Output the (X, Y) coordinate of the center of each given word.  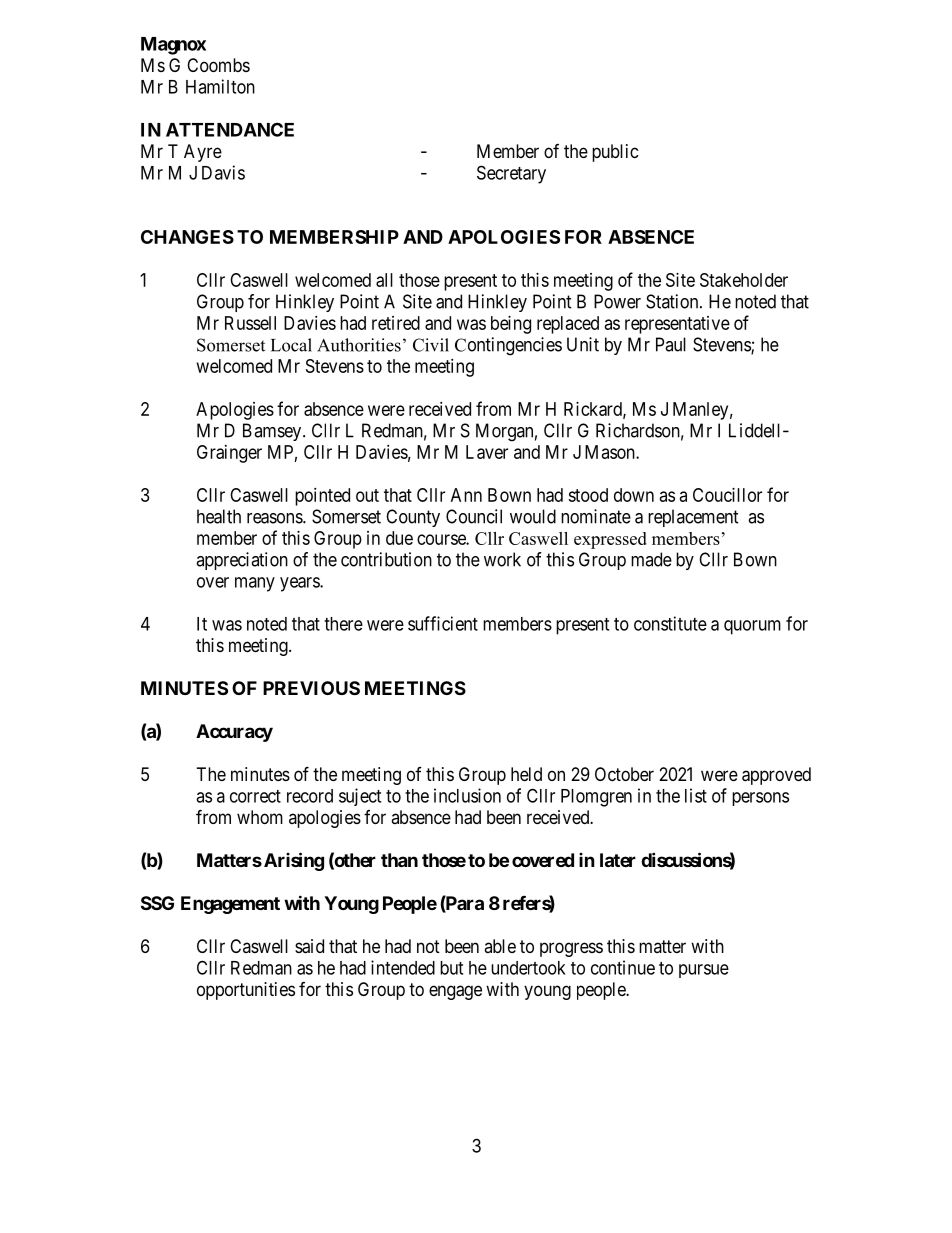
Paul (671, 344)
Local (291, 345)
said (309, 946)
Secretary (511, 174)
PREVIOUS (311, 688)
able (500, 946)
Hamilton (220, 86)
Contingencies (508, 346)
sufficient (443, 623)
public (615, 153)
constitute (670, 623)
